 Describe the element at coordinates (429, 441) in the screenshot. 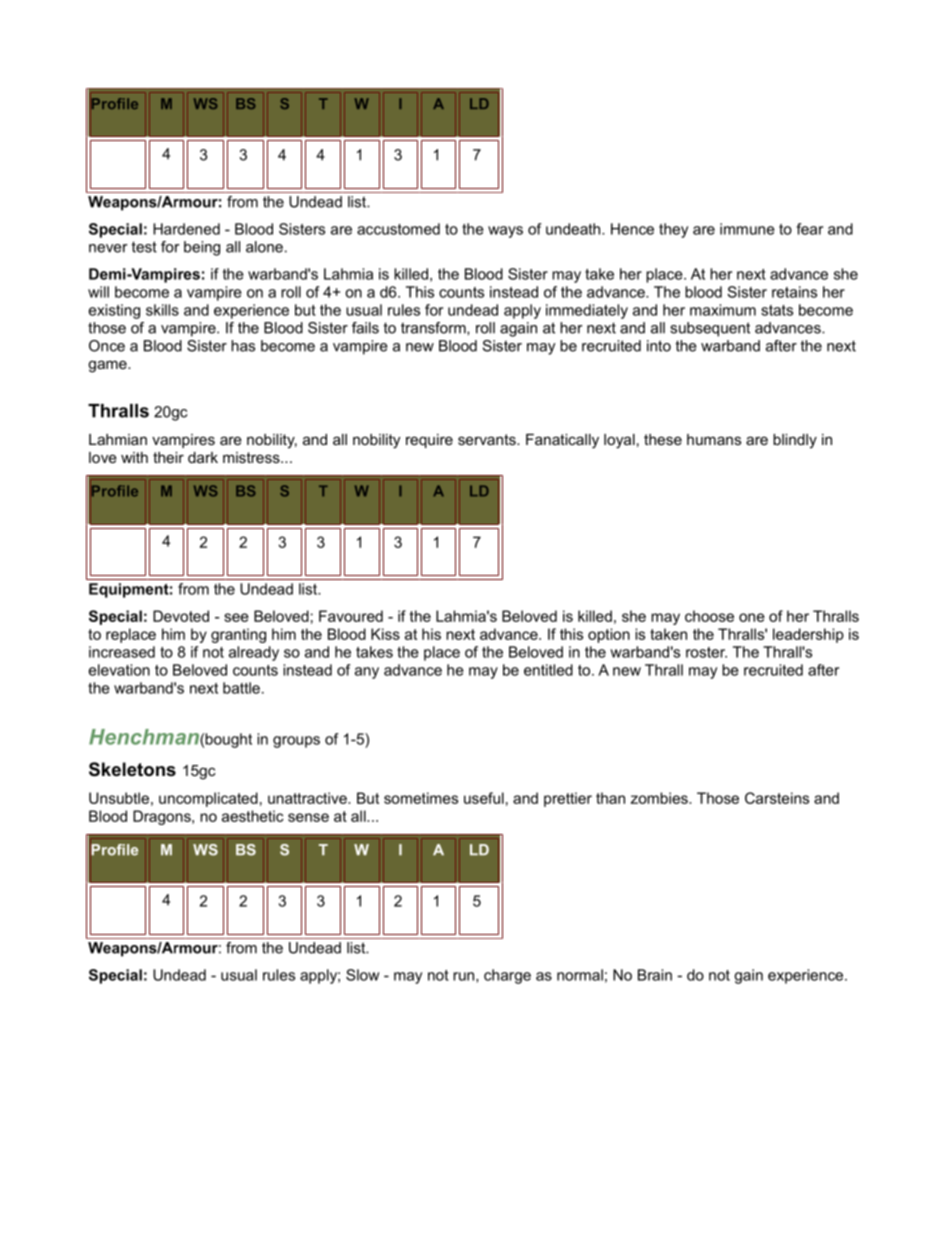

I see `require` at that location.
